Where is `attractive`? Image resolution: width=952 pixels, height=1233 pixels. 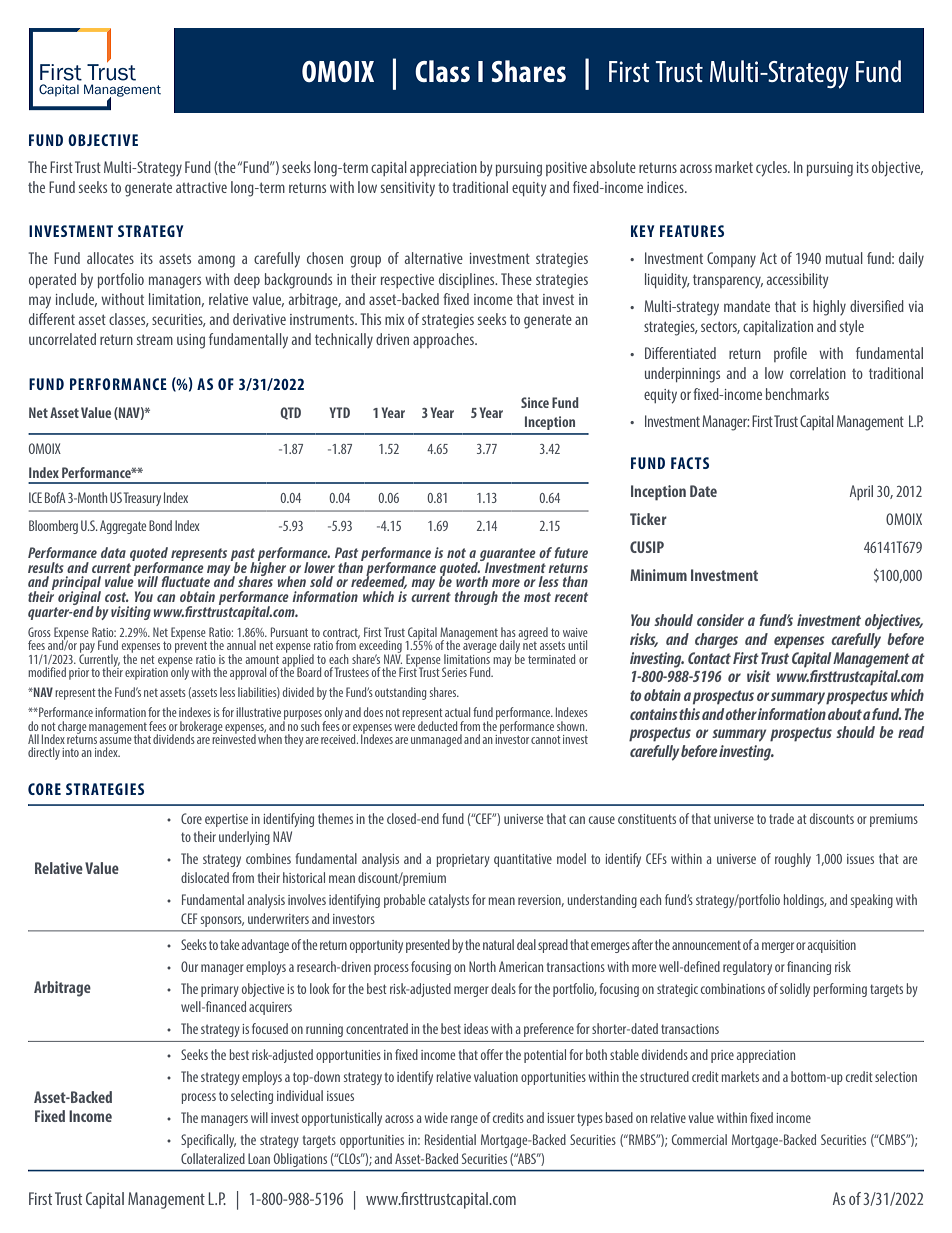 attractive is located at coordinates (201, 187).
